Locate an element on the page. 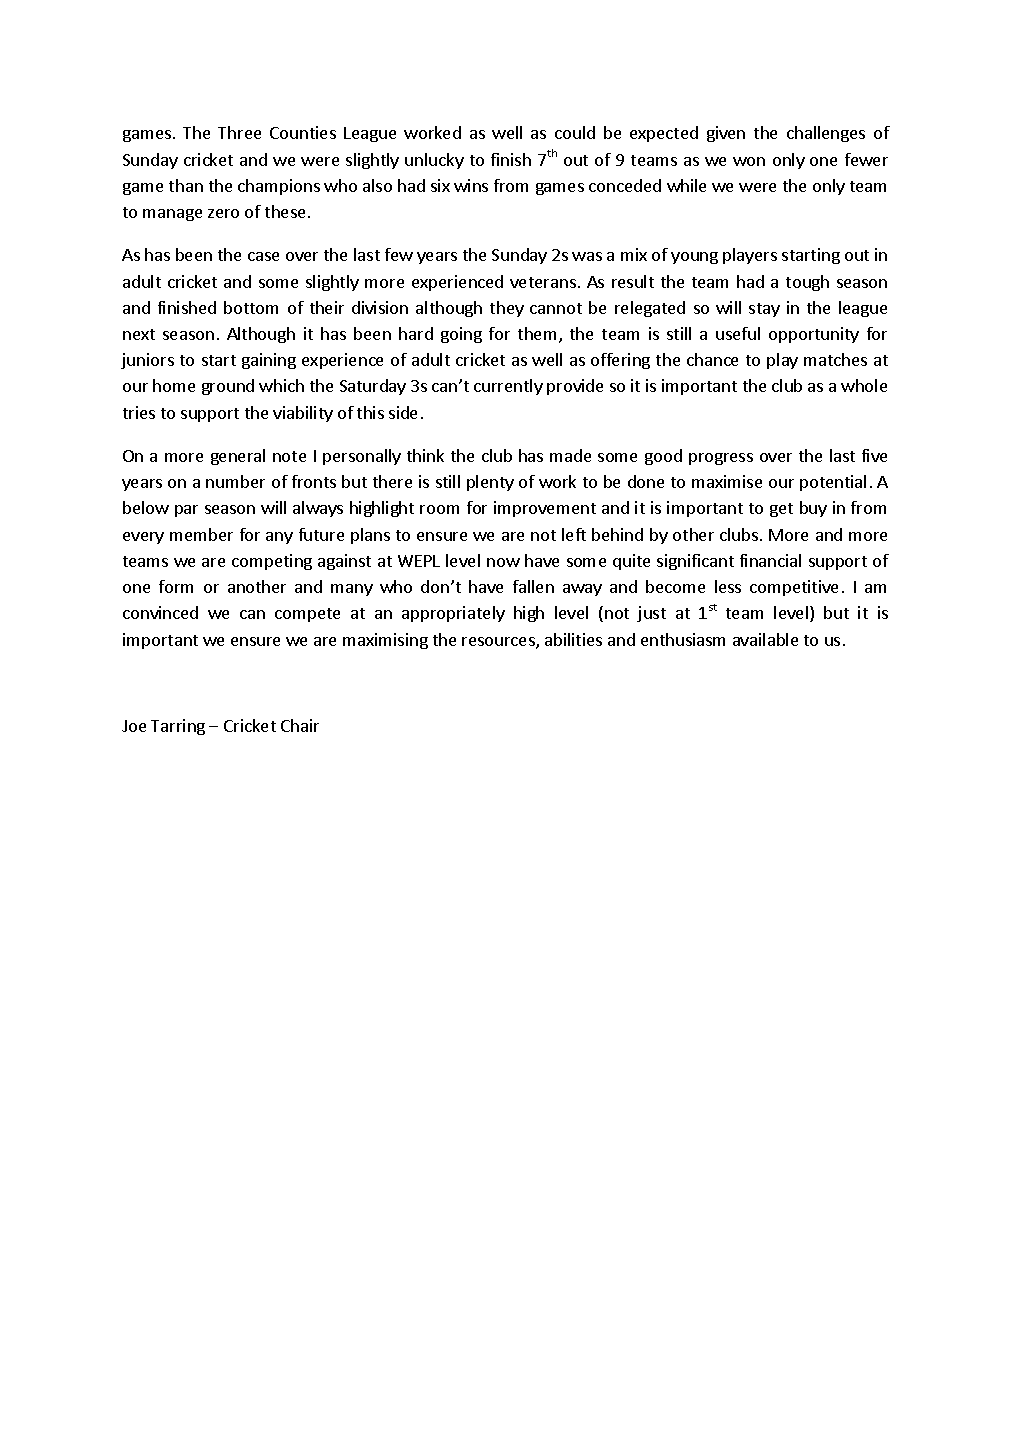 Image resolution: width=1011 pixels, height=1430 pixels. won is located at coordinates (749, 161).
